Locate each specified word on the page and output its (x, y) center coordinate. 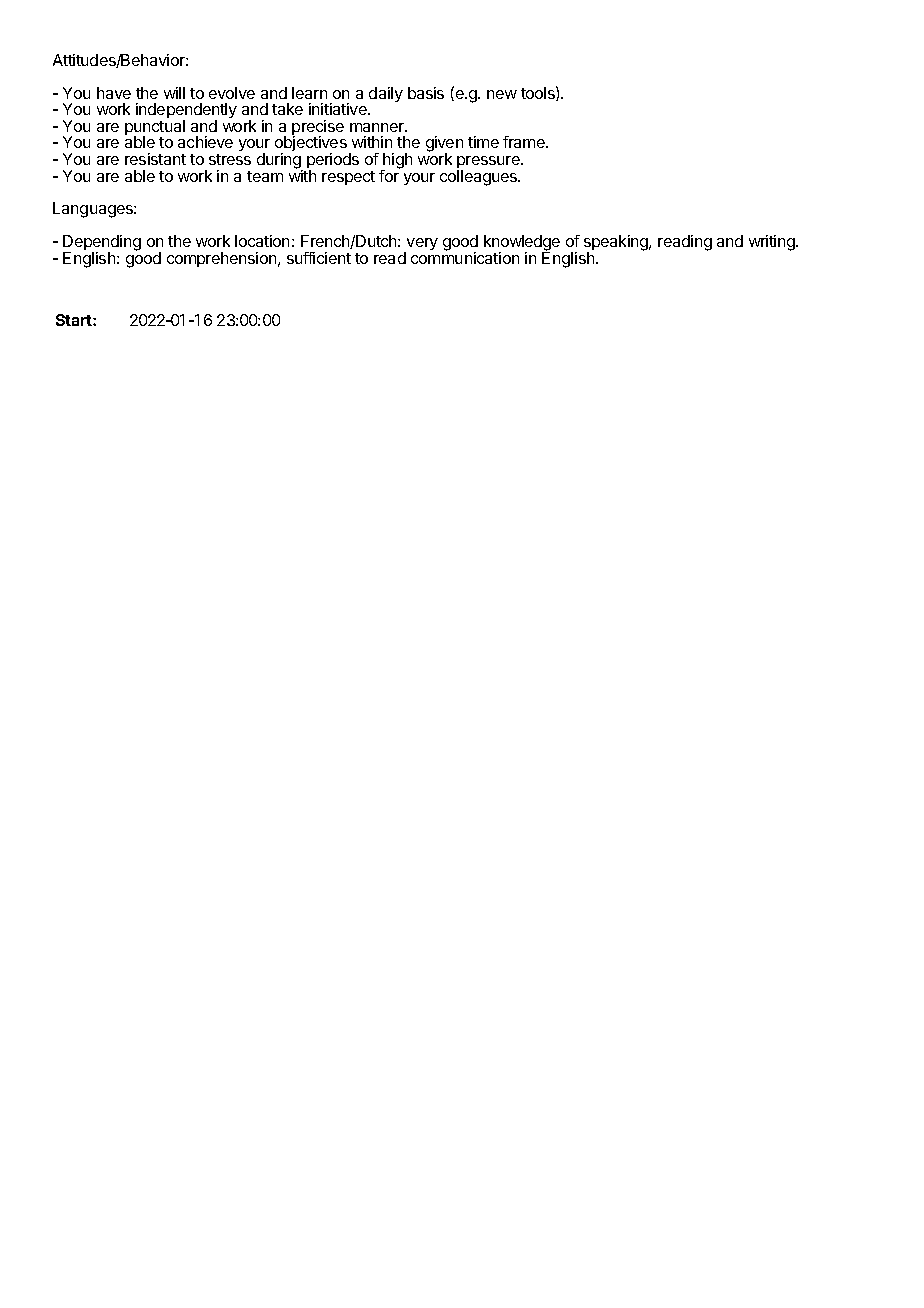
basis (426, 93)
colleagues (479, 178)
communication (465, 257)
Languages (94, 210)
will (174, 93)
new (502, 94)
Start (75, 320)
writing (773, 243)
